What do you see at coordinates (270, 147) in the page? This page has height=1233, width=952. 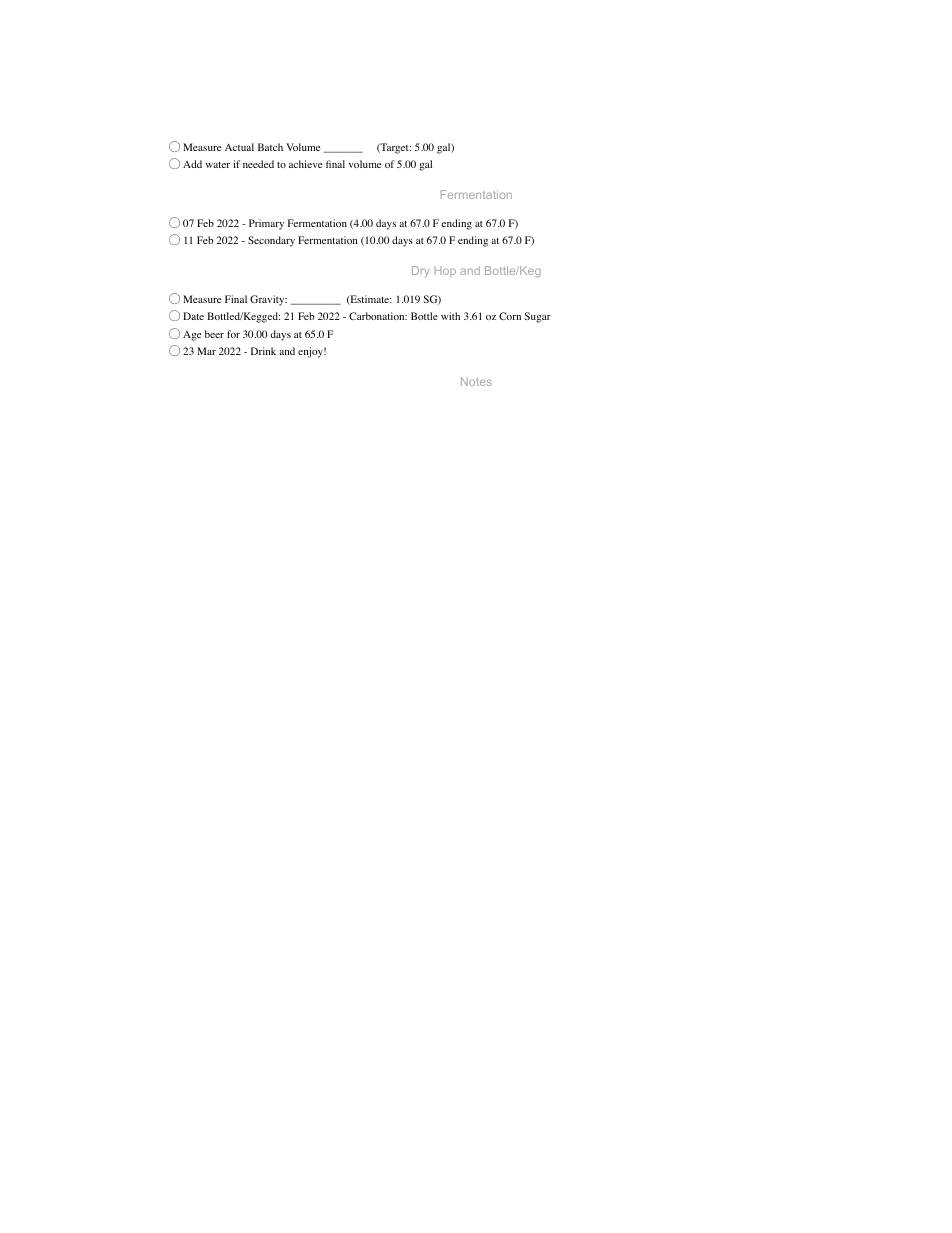 I see `Batch` at bounding box center [270, 147].
